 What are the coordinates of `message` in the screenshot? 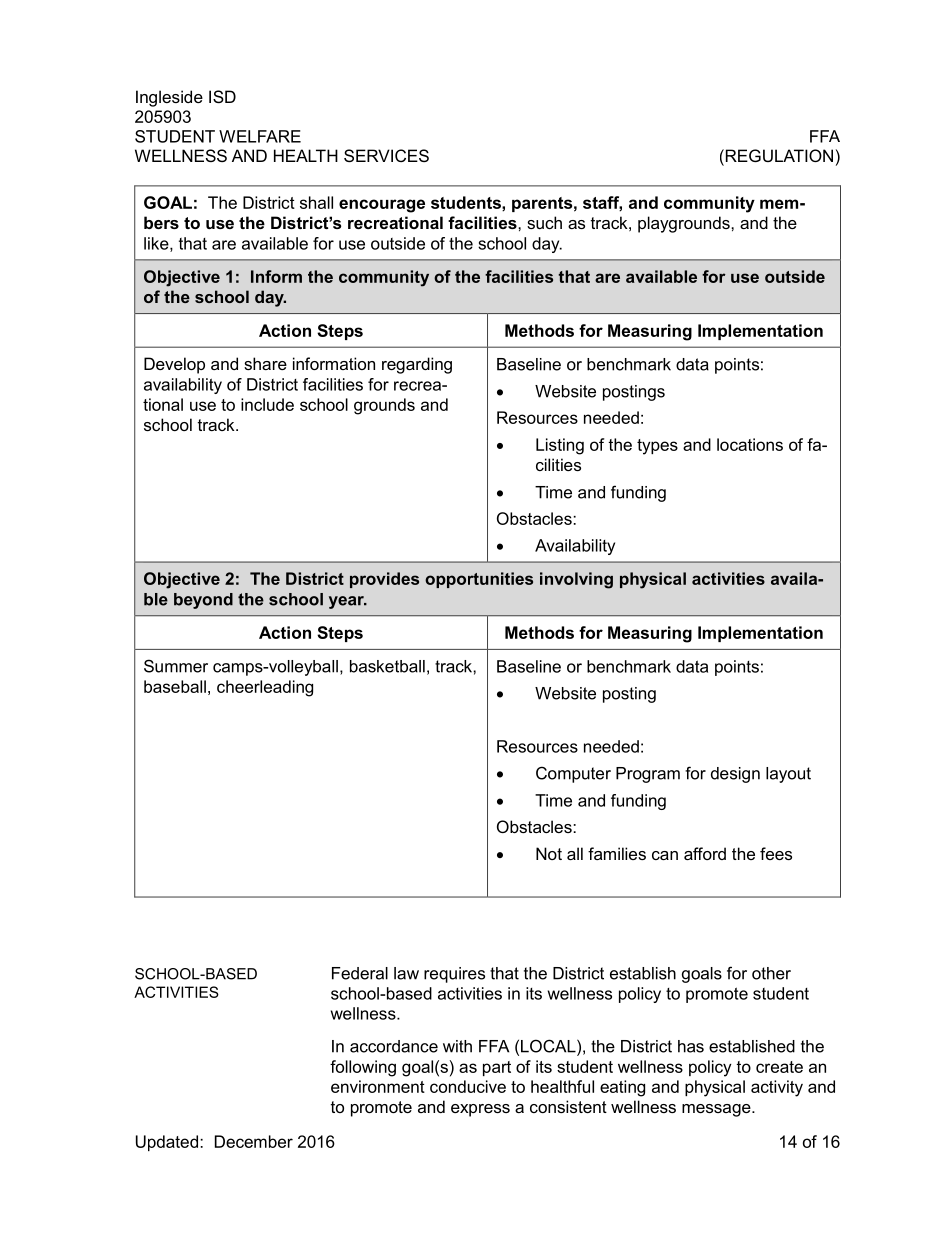 It's located at (717, 1110).
